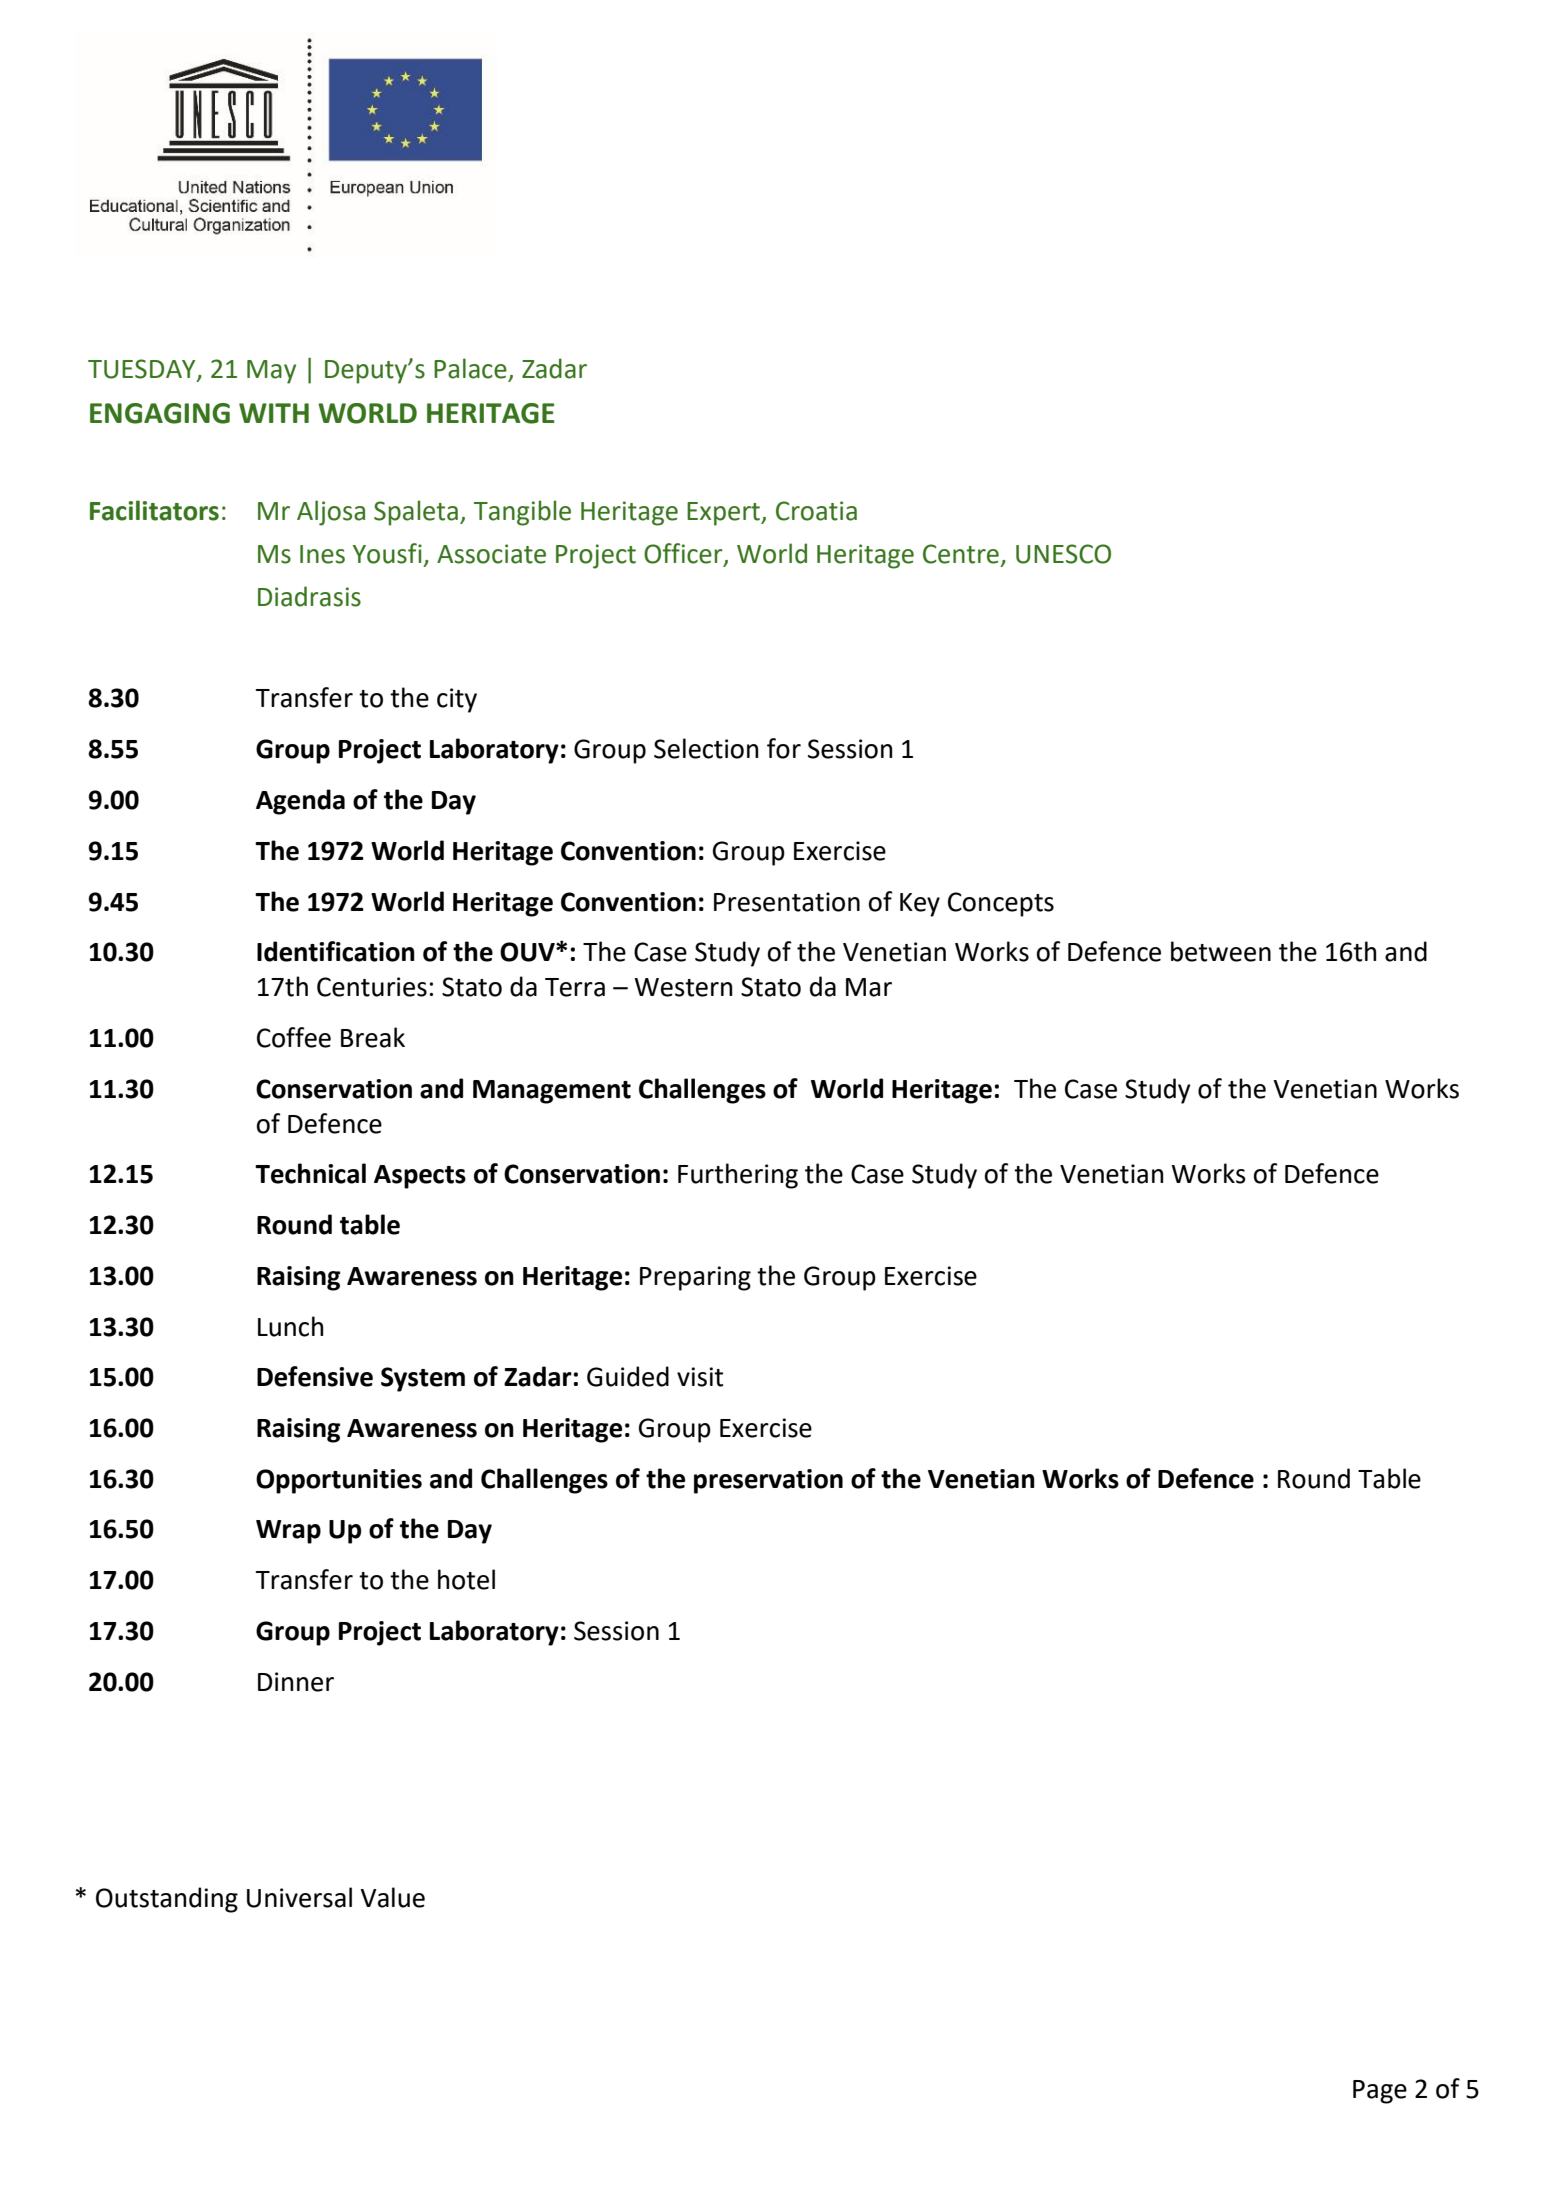  What do you see at coordinates (274, 413) in the document?
I see `WITH` at bounding box center [274, 413].
